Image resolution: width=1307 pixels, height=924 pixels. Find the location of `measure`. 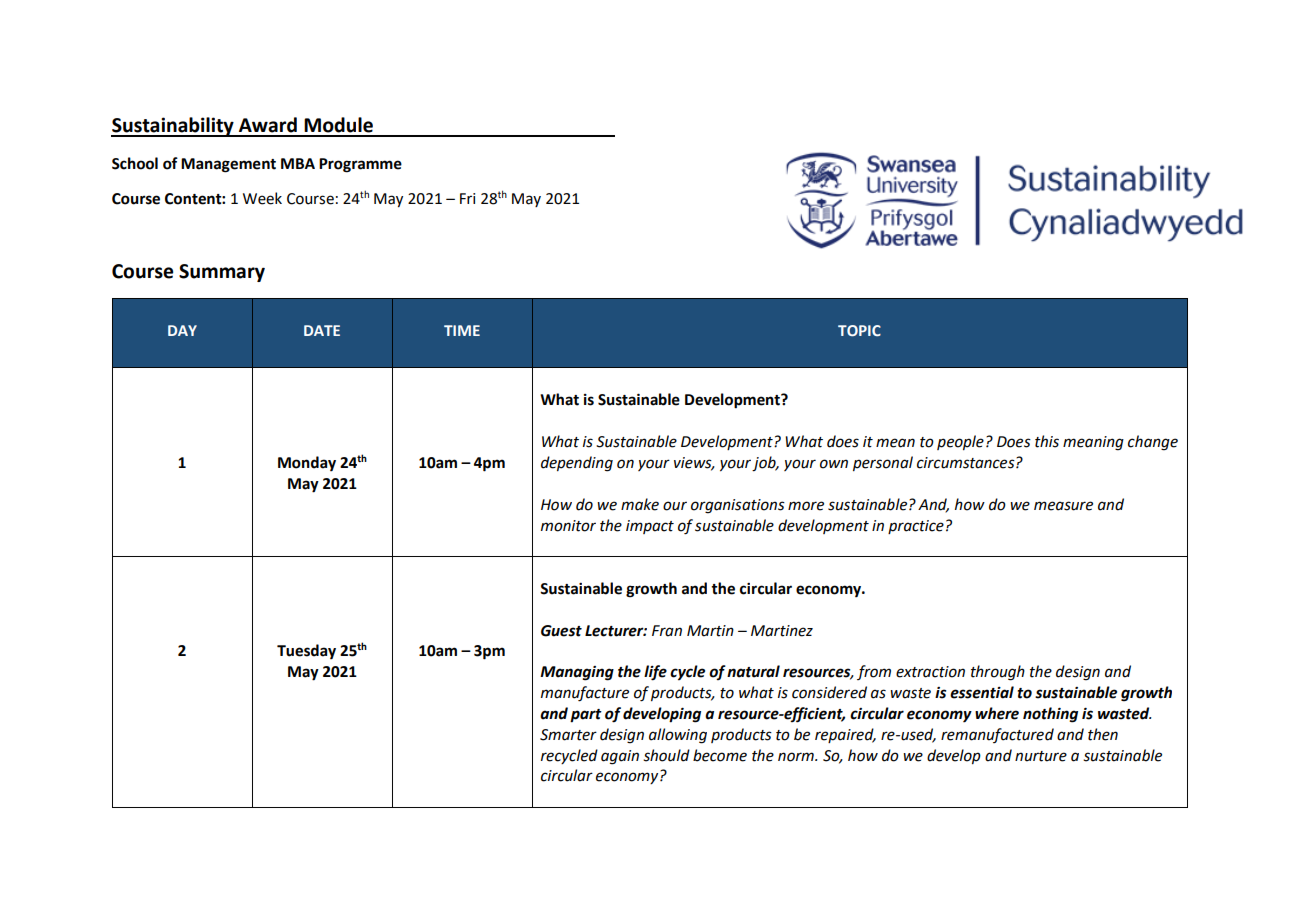

measure is located at coordinates (1063, 506).
